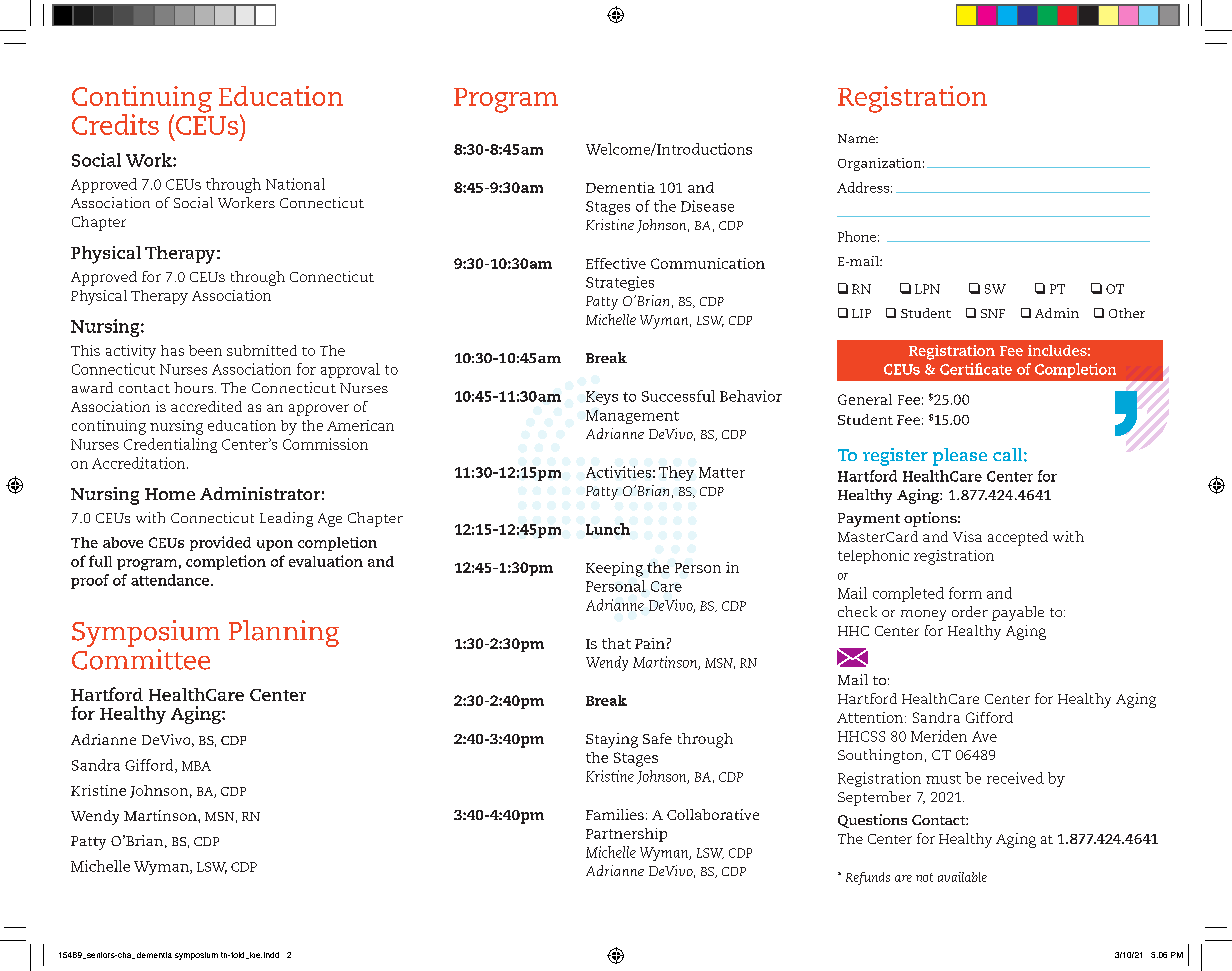 Image resolution: width=1232 pixels, height=971 pixels. Describe the element at coordinates (857, 138) in the page. I see `Name` at that location.
